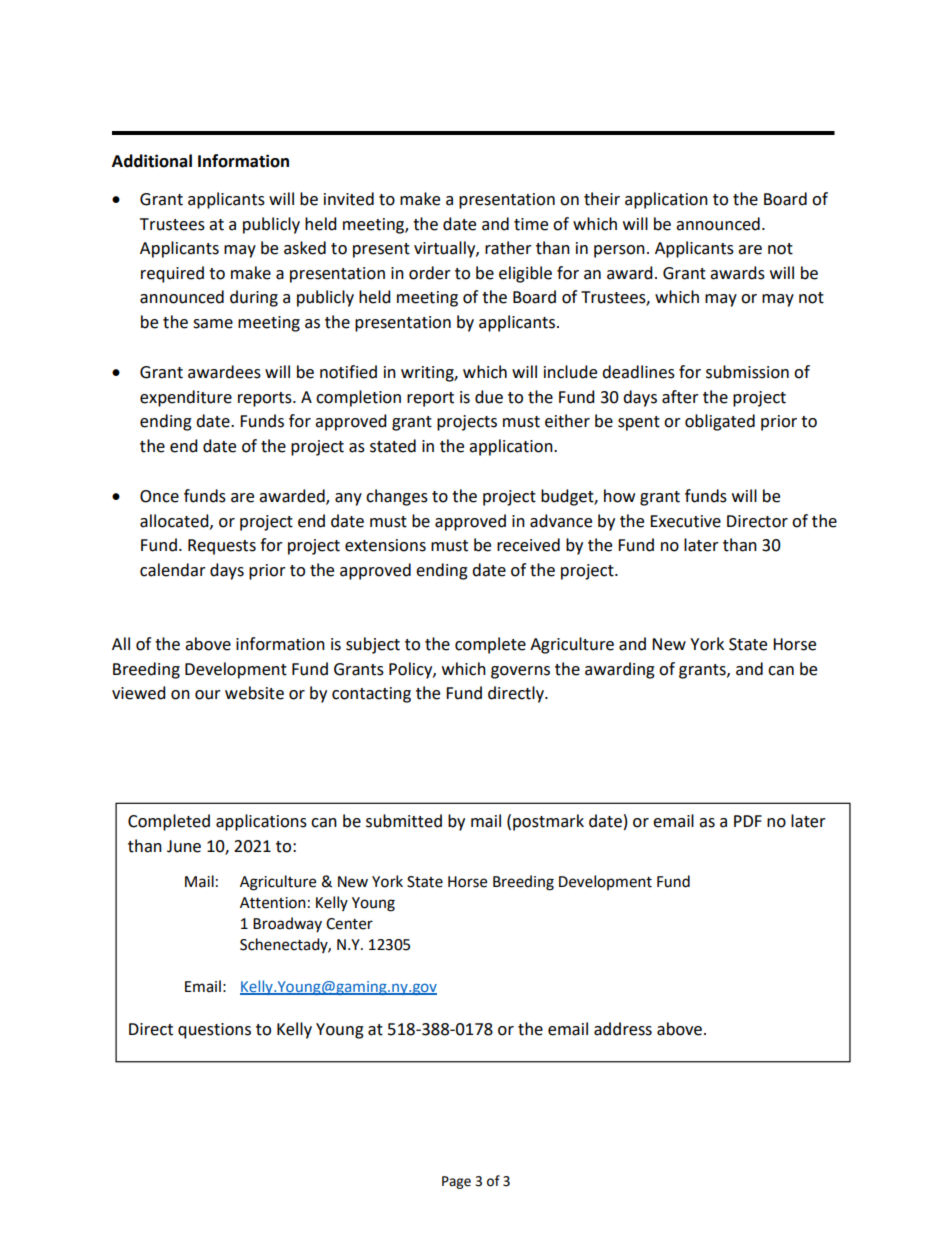 This page has height=1233, width=952. What do you see at coordinates (685, 521) in the page?
I see `Executive` at bounding box center [685, 521].
